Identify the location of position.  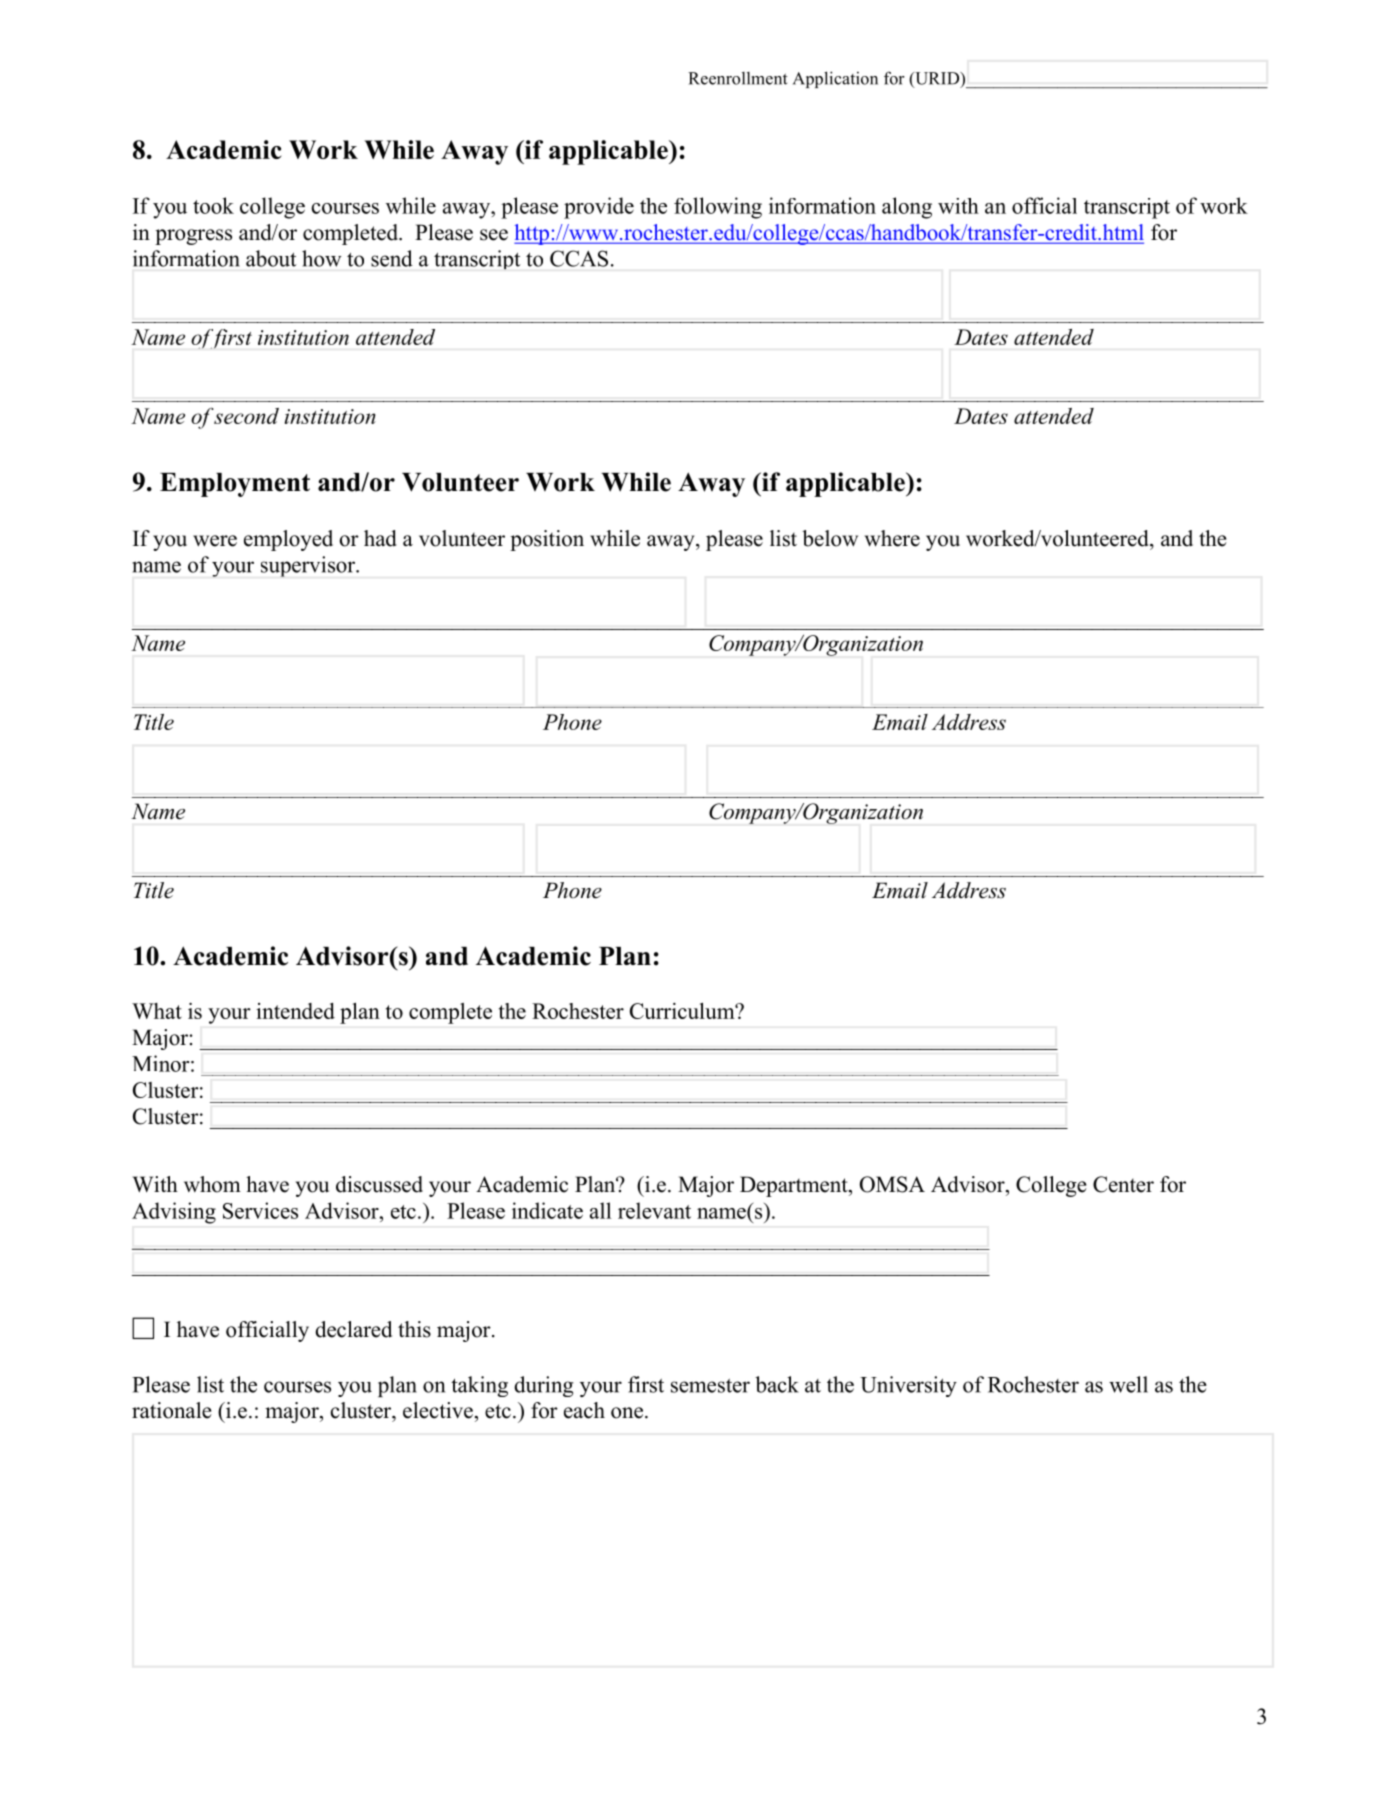
(547, 540).
